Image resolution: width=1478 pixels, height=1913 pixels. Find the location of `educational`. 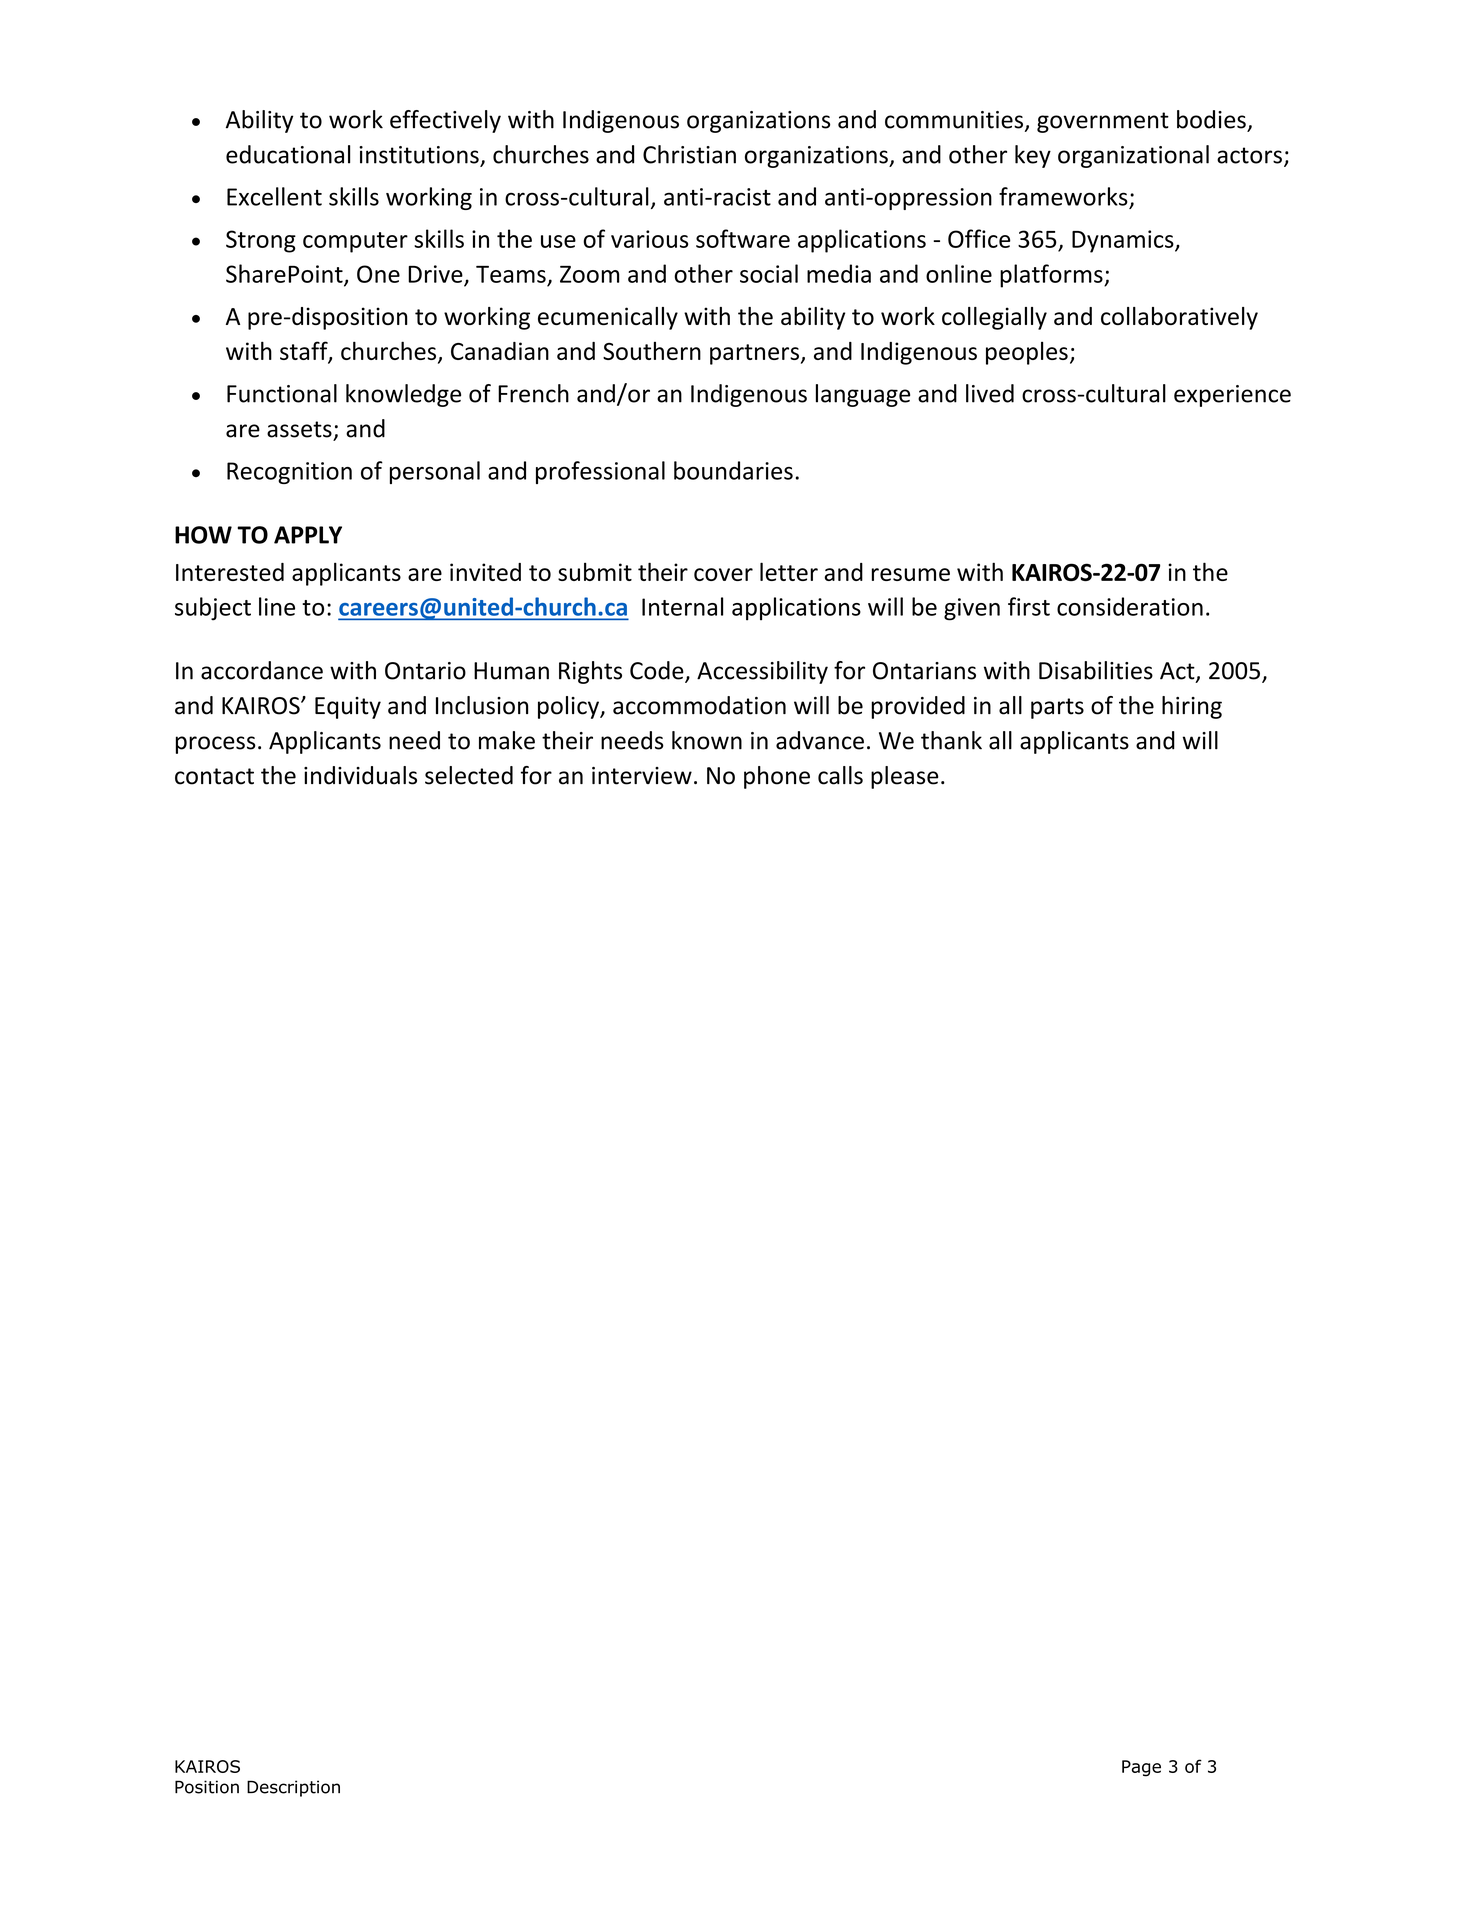

educational is located at coordinates (288, 154).
